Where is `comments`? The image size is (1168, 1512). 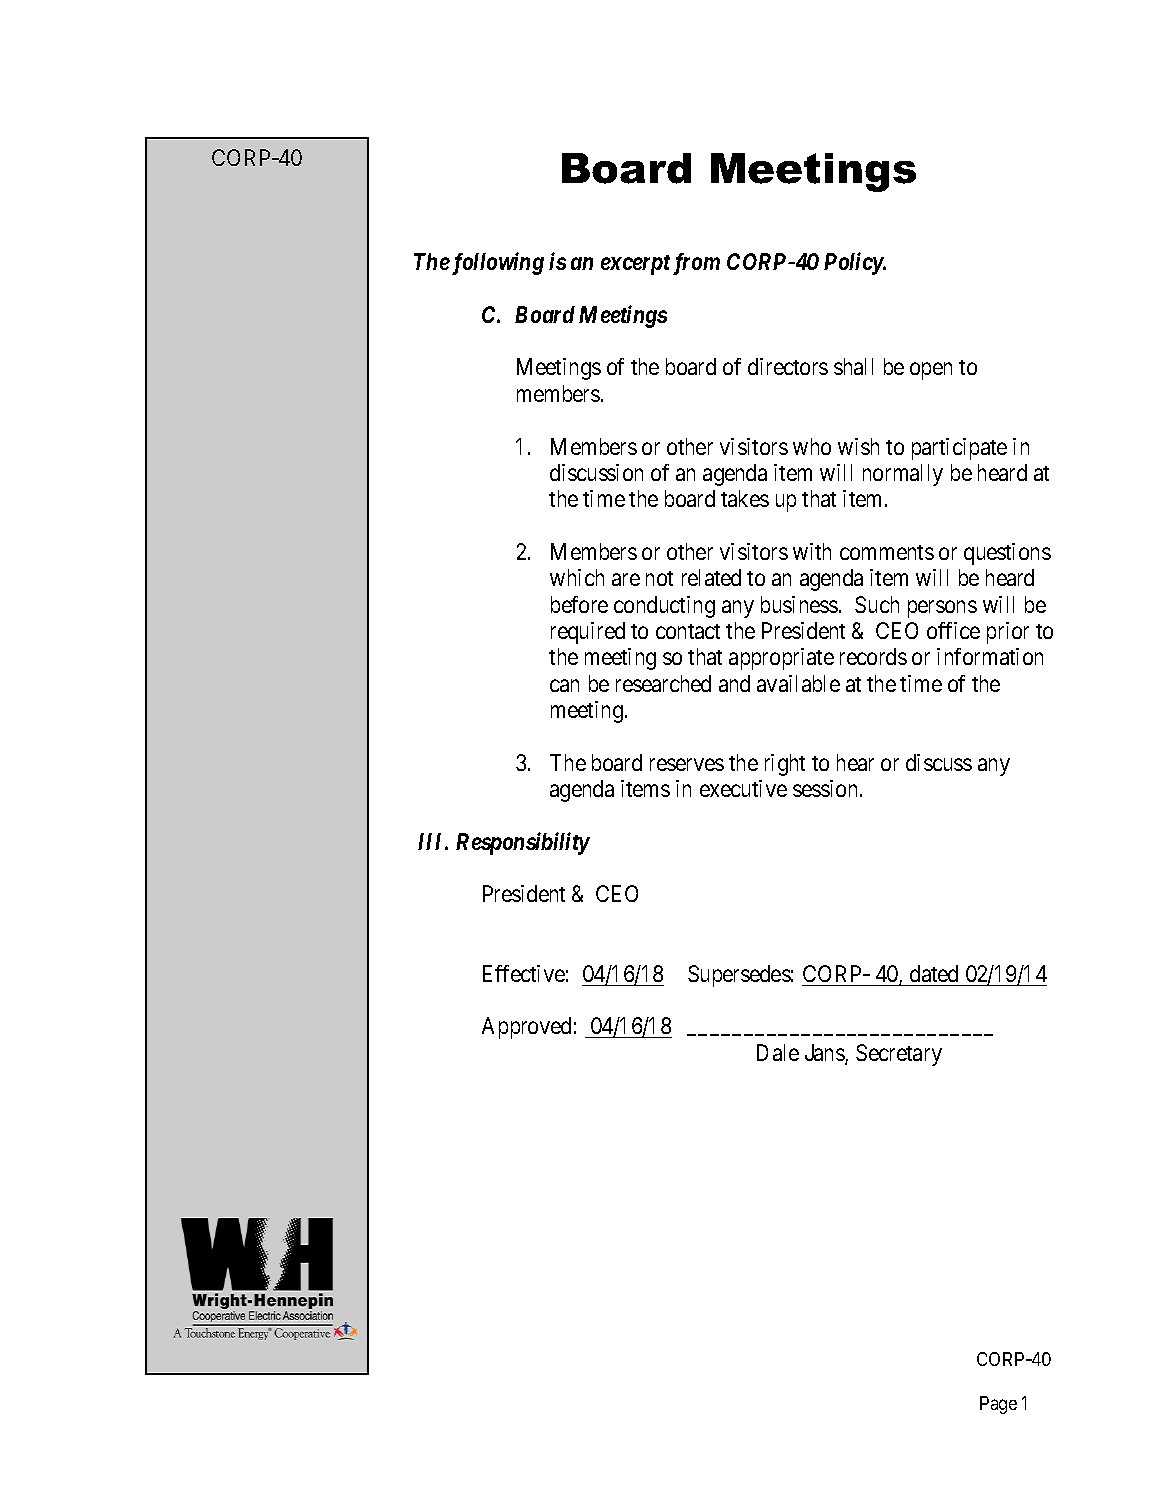
comments is located at coordinates (887, 552).
